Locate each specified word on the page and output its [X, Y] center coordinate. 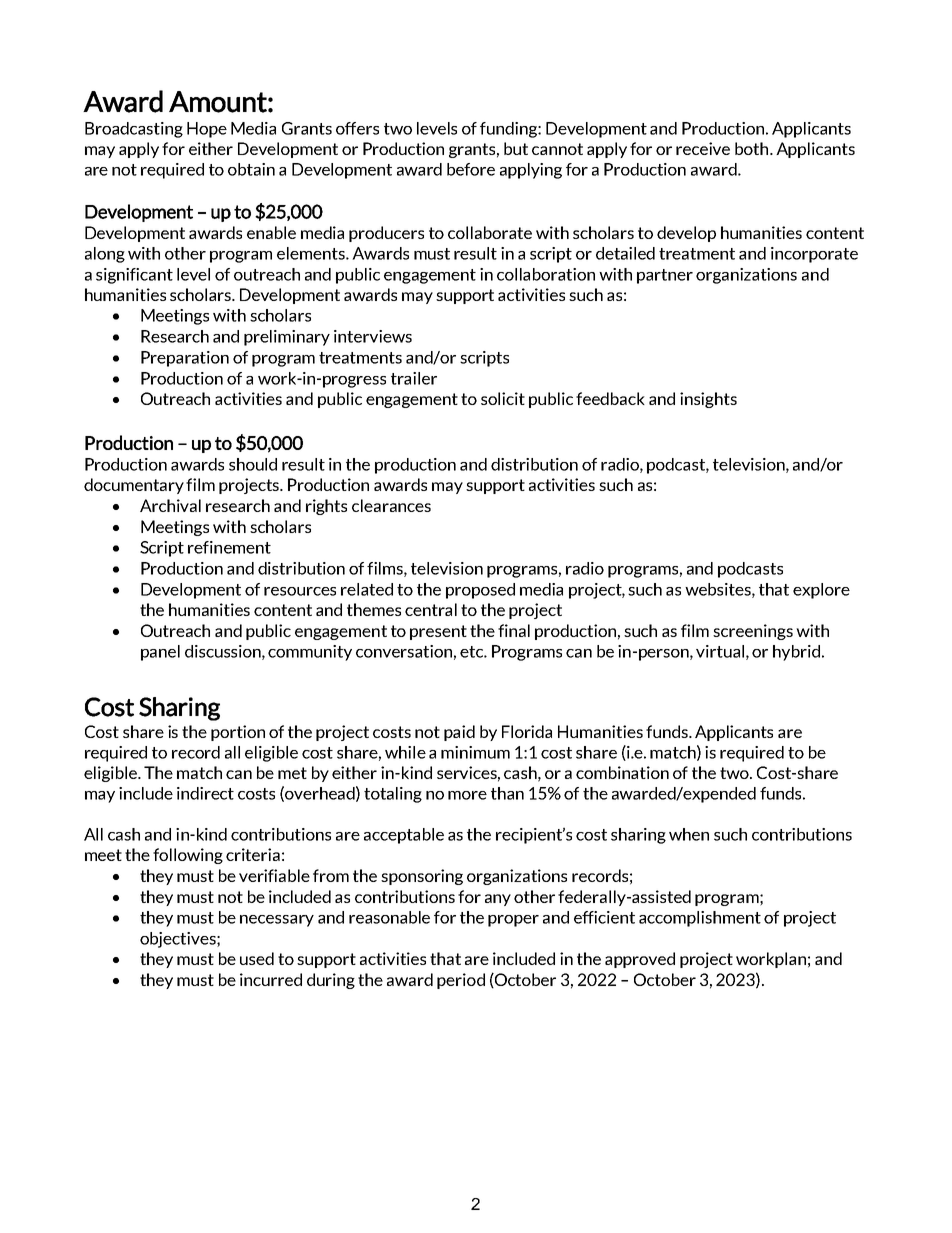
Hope [207, 130]
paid [459, 733]
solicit [503, 398]
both [753, 148]
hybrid [796, 653]
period [461, 981]
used [257, 958]
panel [160, 653]
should [253, 464]
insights [708, 400]
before [471, 169]
